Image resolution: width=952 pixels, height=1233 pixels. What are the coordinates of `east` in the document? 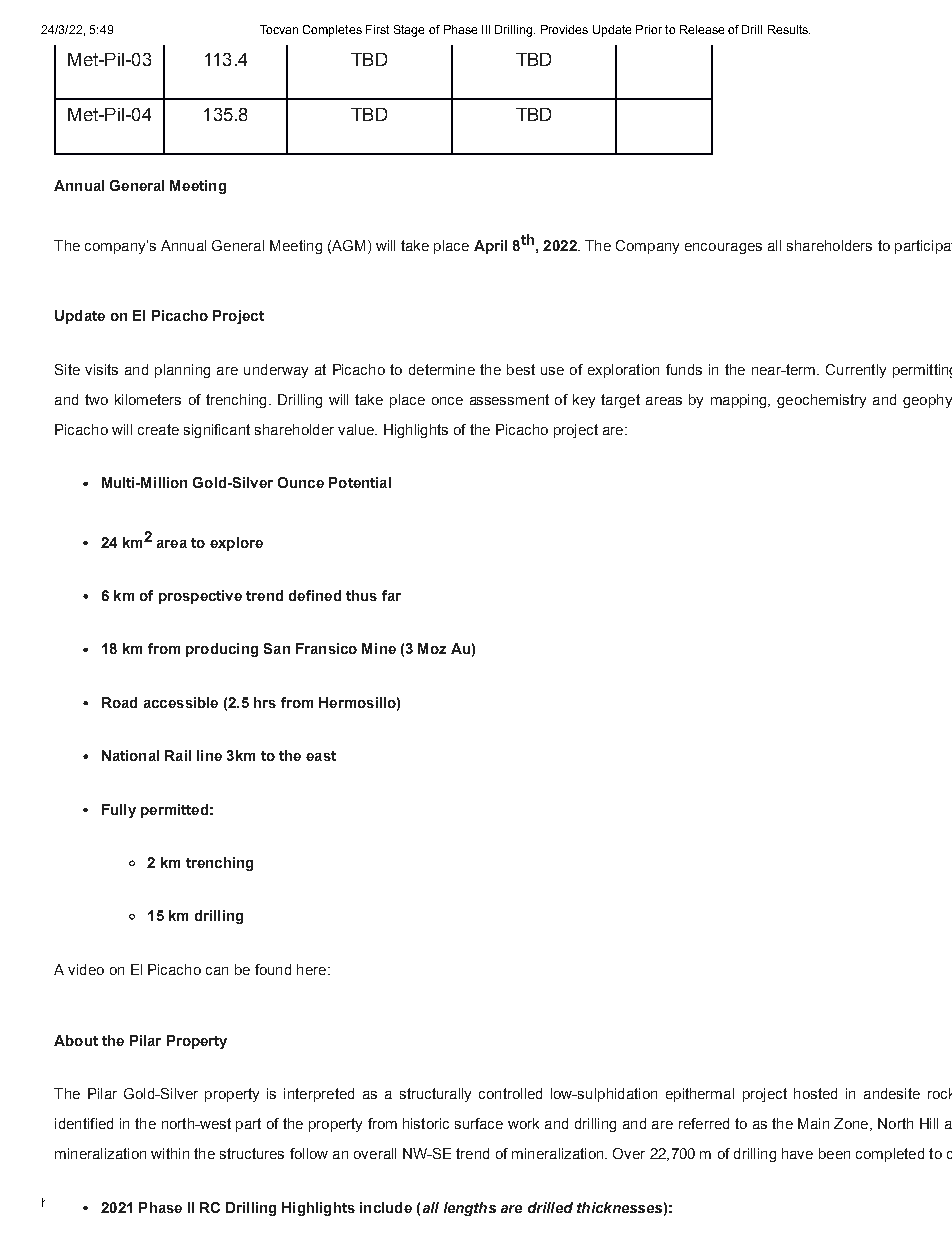 It's located at (321, 756).
